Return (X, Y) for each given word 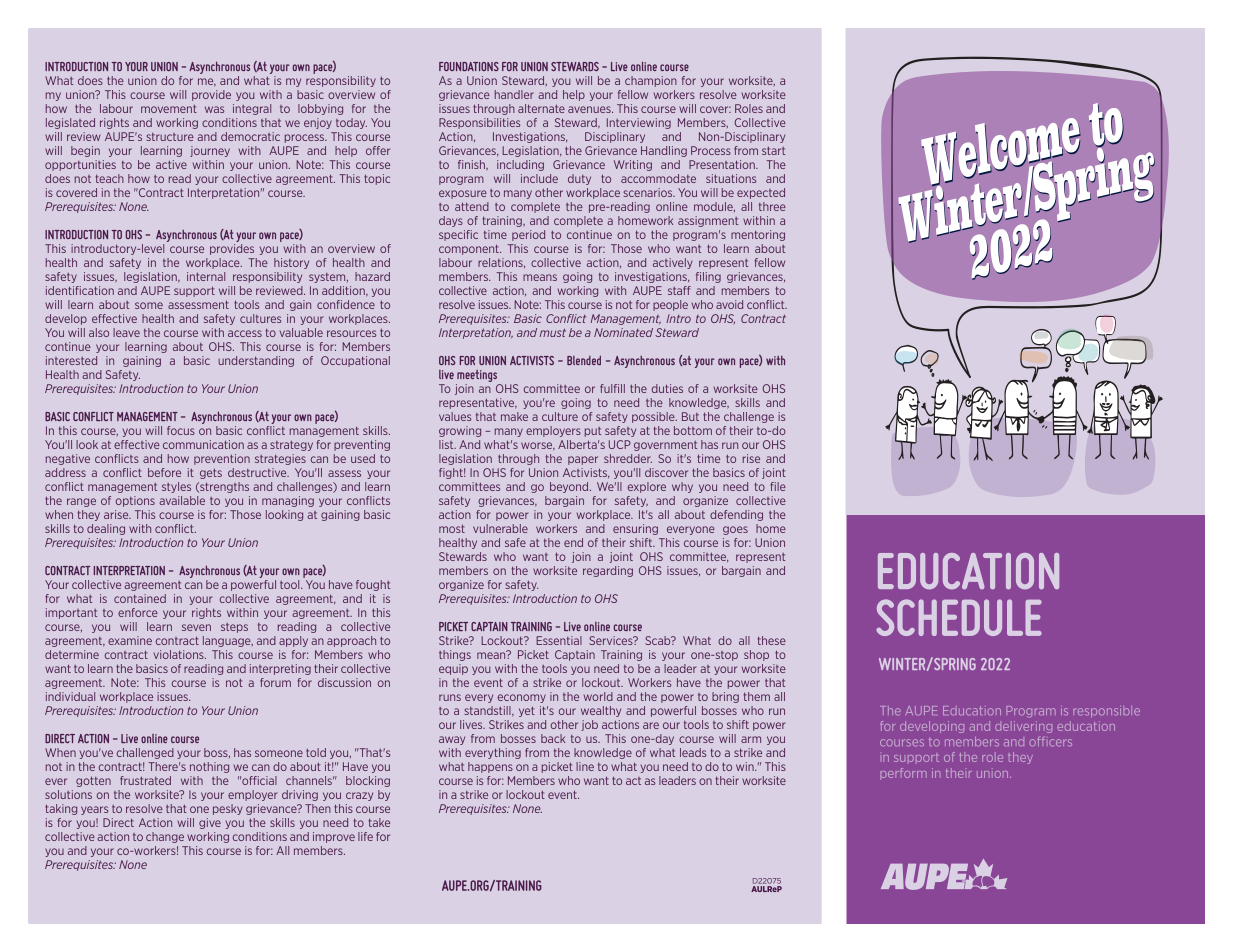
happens (490, 767)
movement (169, 109)
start (773, 151)
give (210, 823)
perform (904, 773)
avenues (590, 109)
